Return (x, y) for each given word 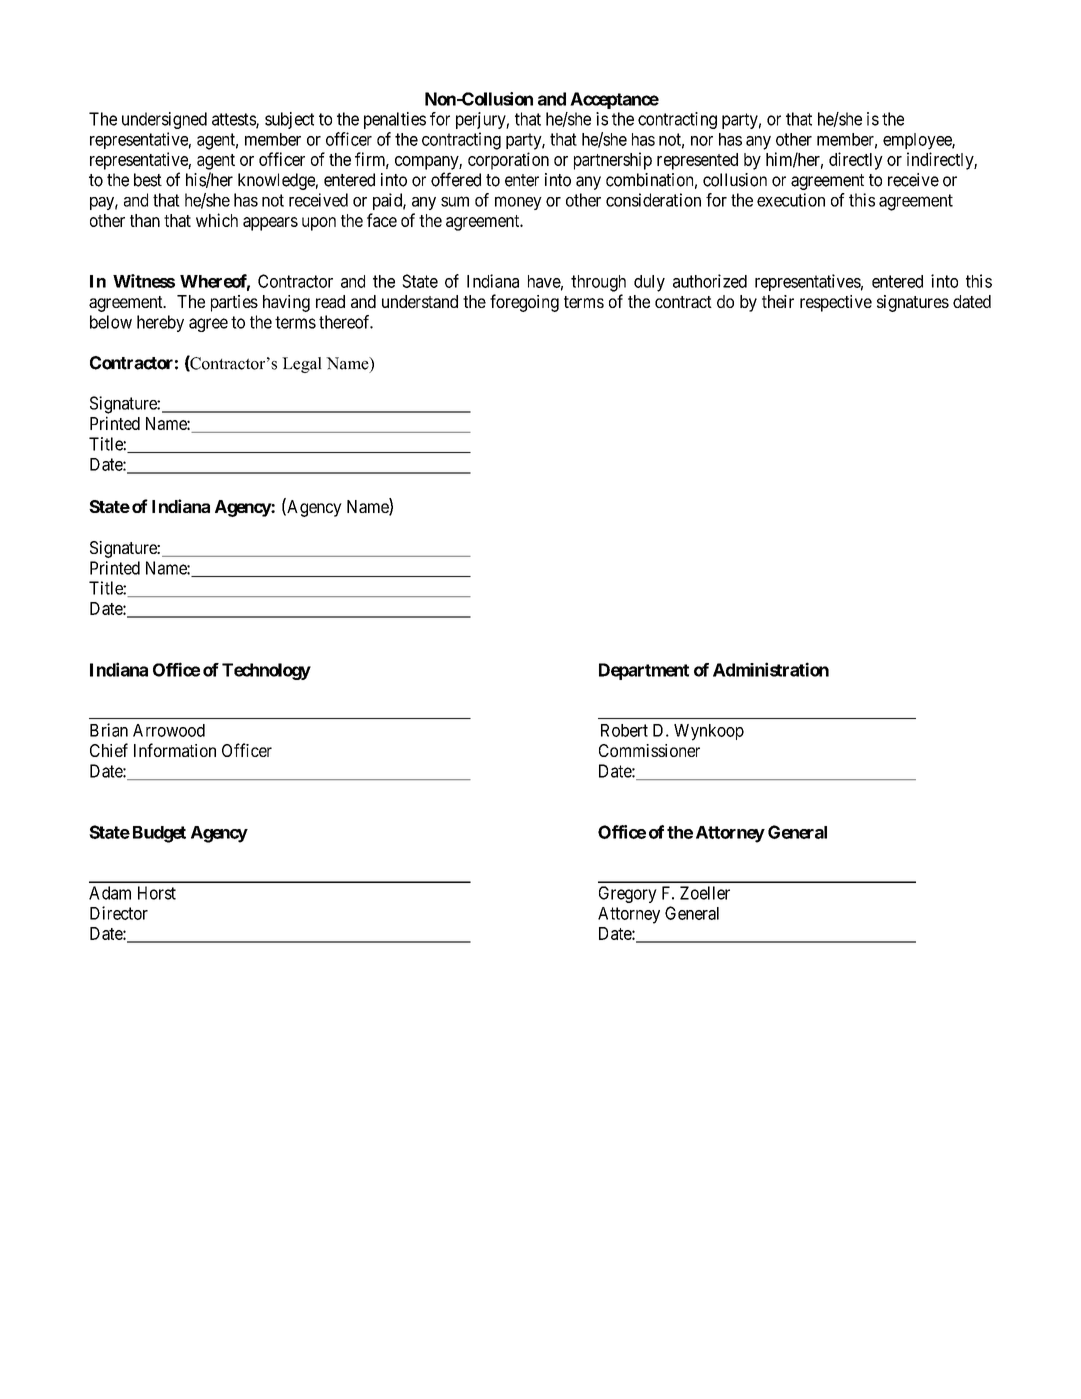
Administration (771, 669)
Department (644, 671)
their (778, 301)
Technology (266, 671)
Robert (624, 730)
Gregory (628, 894)
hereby (160, 323)
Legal (302, 365)
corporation (508, 161)
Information (175, 750)
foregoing (524, 303)
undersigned (164, 120)
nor (702, 141)
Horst (157, 893)
